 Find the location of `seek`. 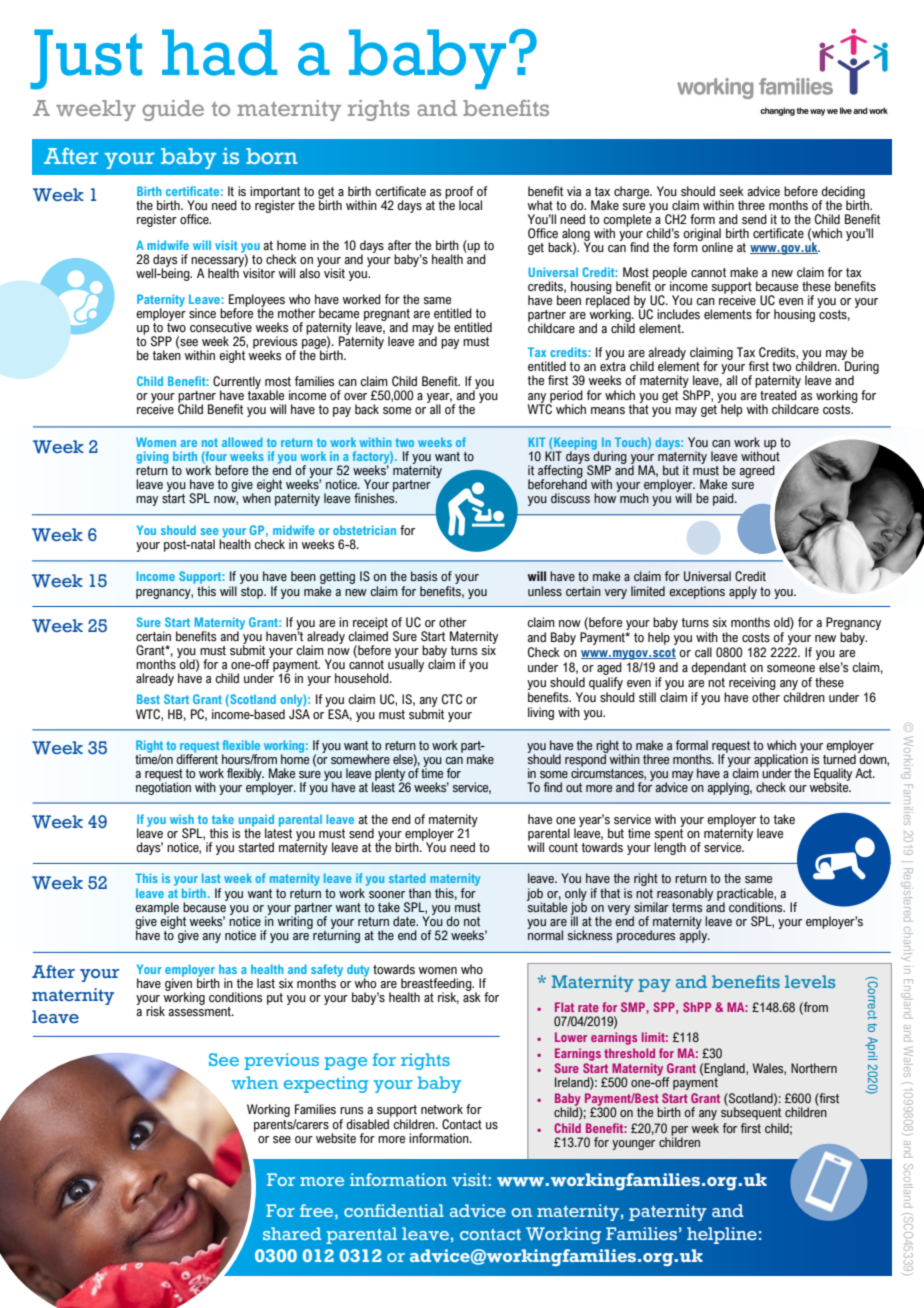

seek is located at coordinates (732, 191).
